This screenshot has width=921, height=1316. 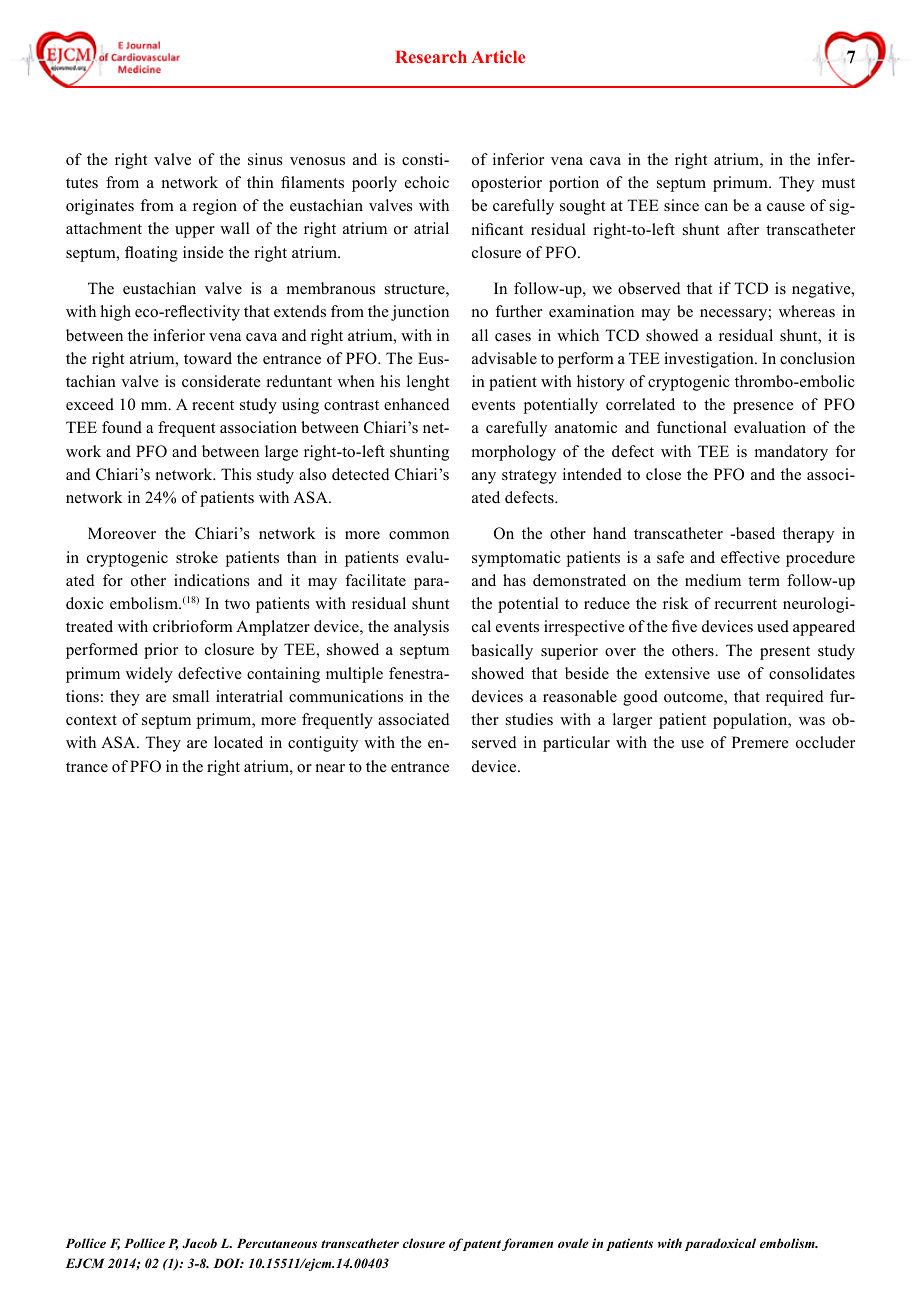 What do you see at coordinates (431, 56) in the screenshot?
I see `Research` at bounding box center [431, 56].
